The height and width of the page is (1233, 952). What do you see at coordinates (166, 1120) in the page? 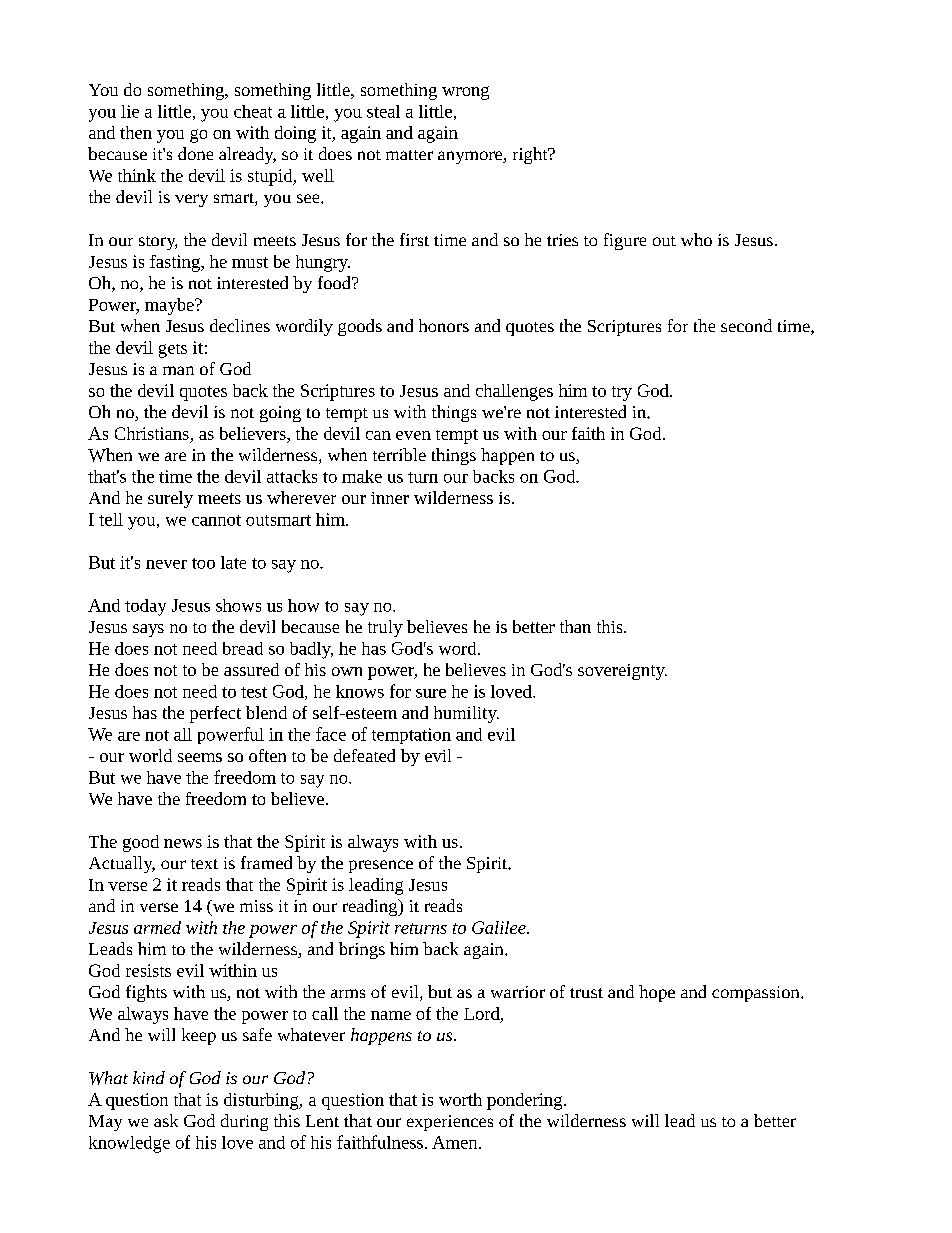
I see `ask` at bounding box center [166, 1120].
